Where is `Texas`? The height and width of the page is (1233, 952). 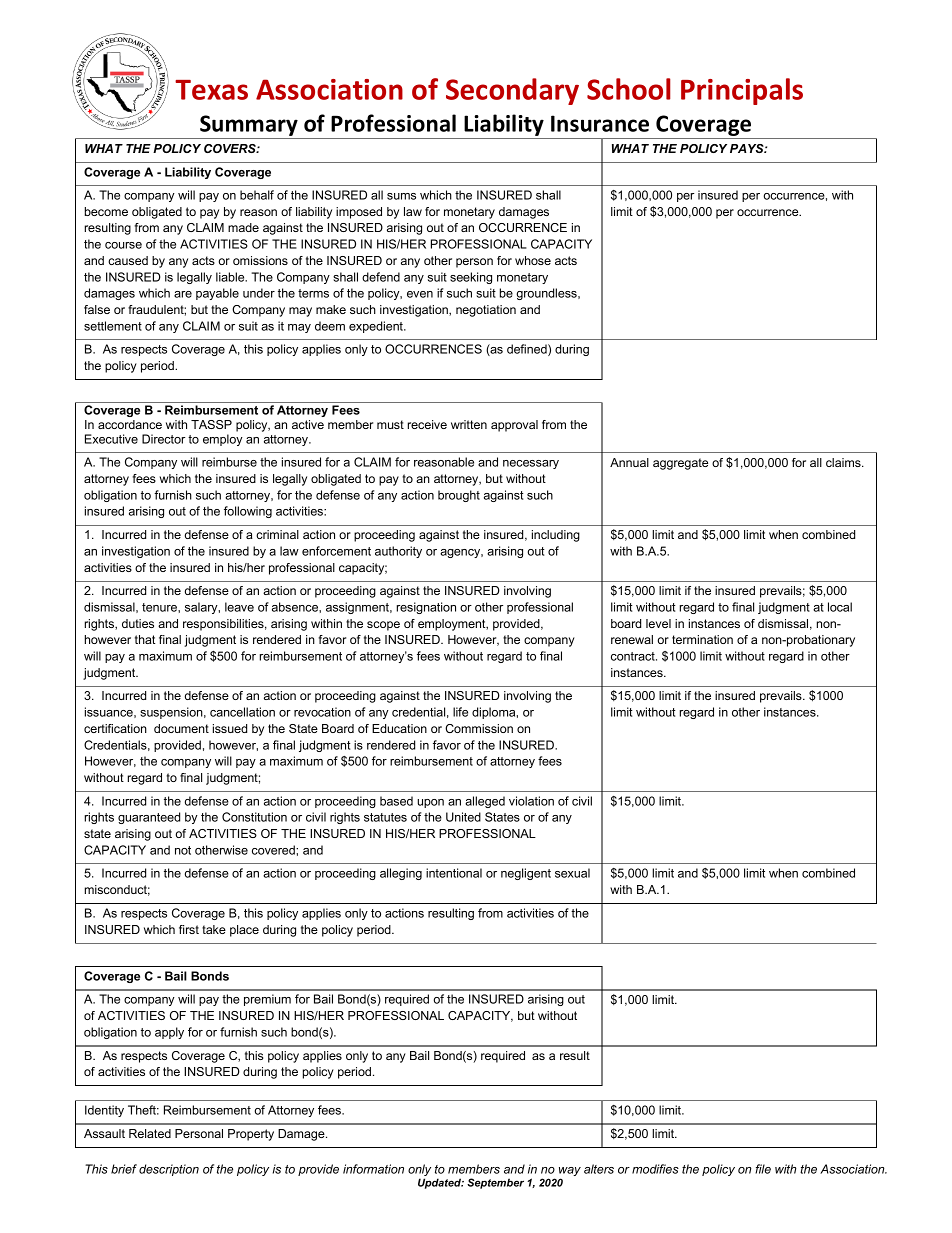 Texas is located at coordinates (211, 90).
